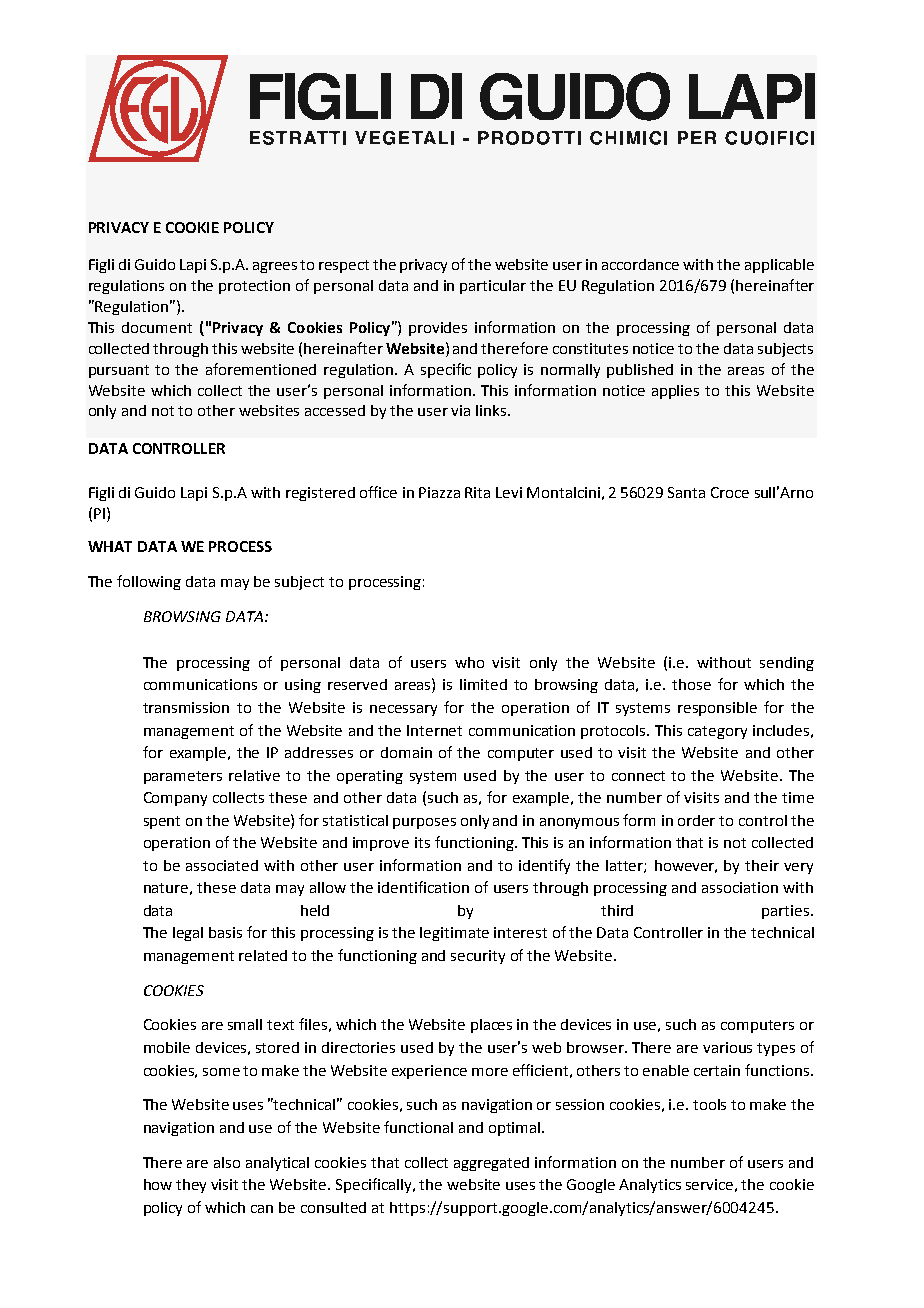  What do you see at coordinates (709, 1104) in the image?
I see `tools` at bounding box center [709, 1104].
